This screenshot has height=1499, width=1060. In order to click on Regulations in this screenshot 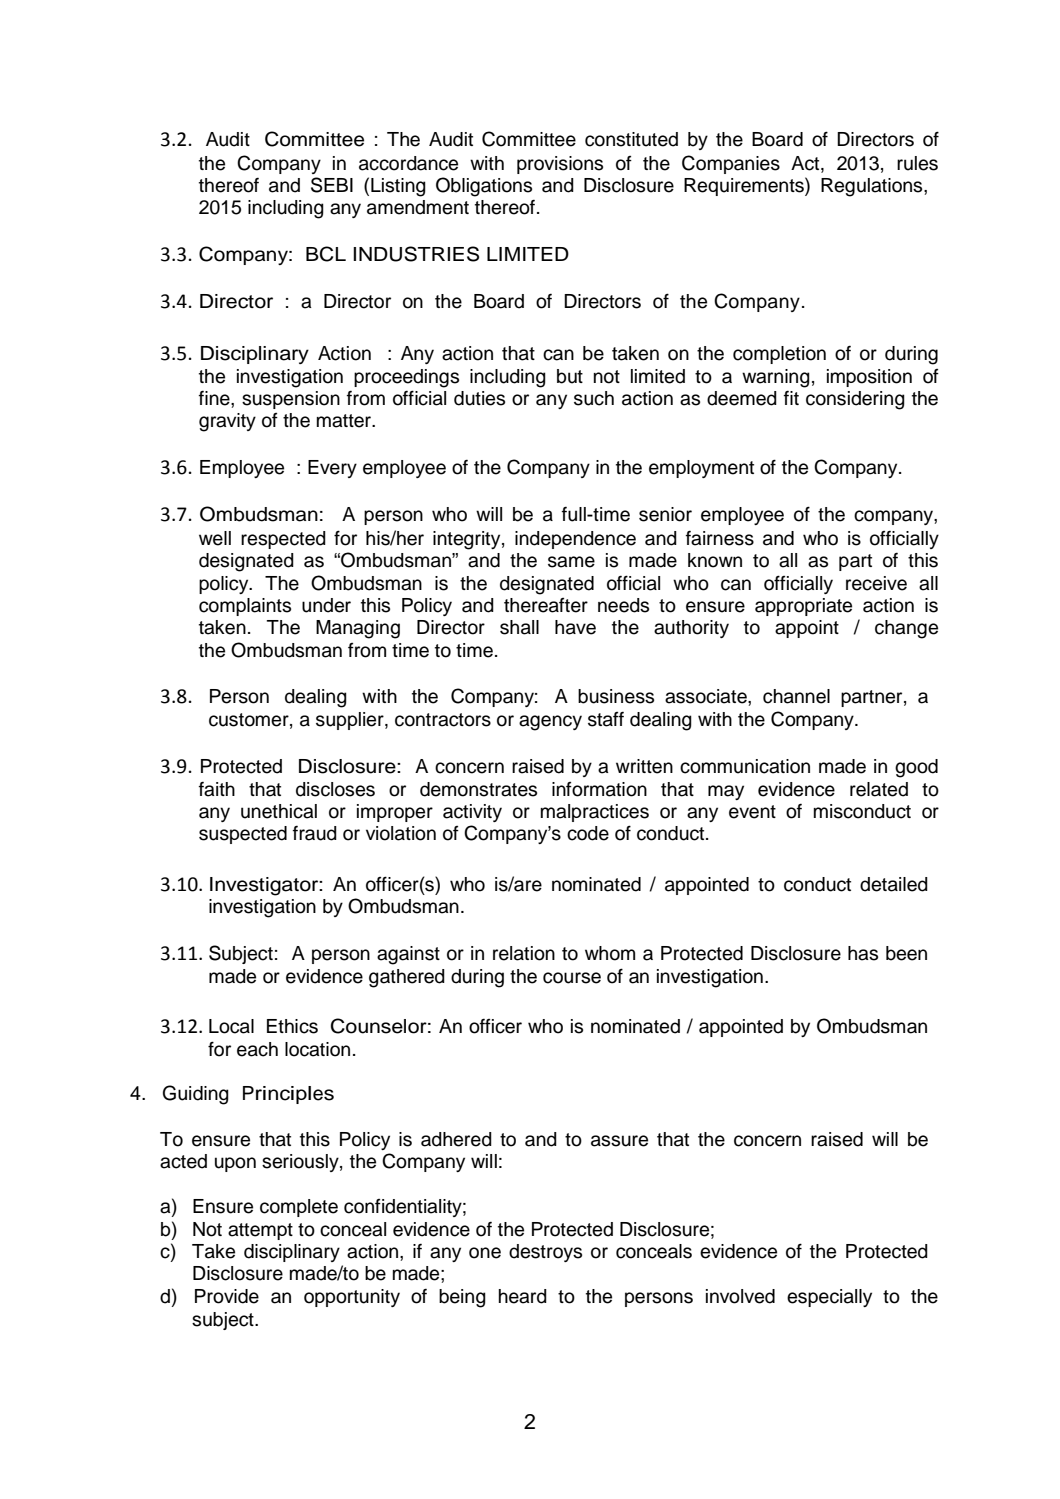, I will do `click(873, 187)`.
